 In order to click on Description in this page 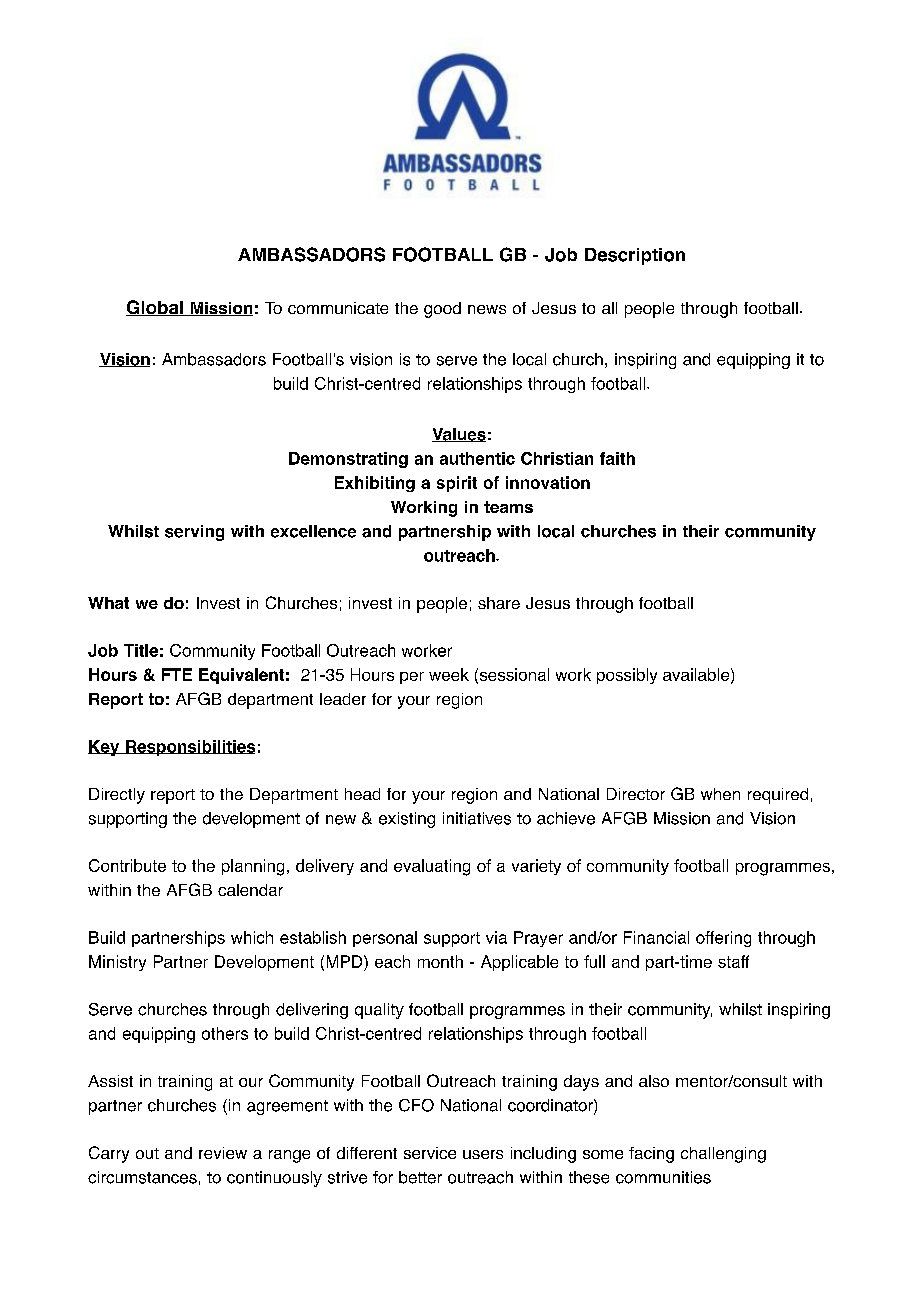, I will do `click(635, 256)`.
